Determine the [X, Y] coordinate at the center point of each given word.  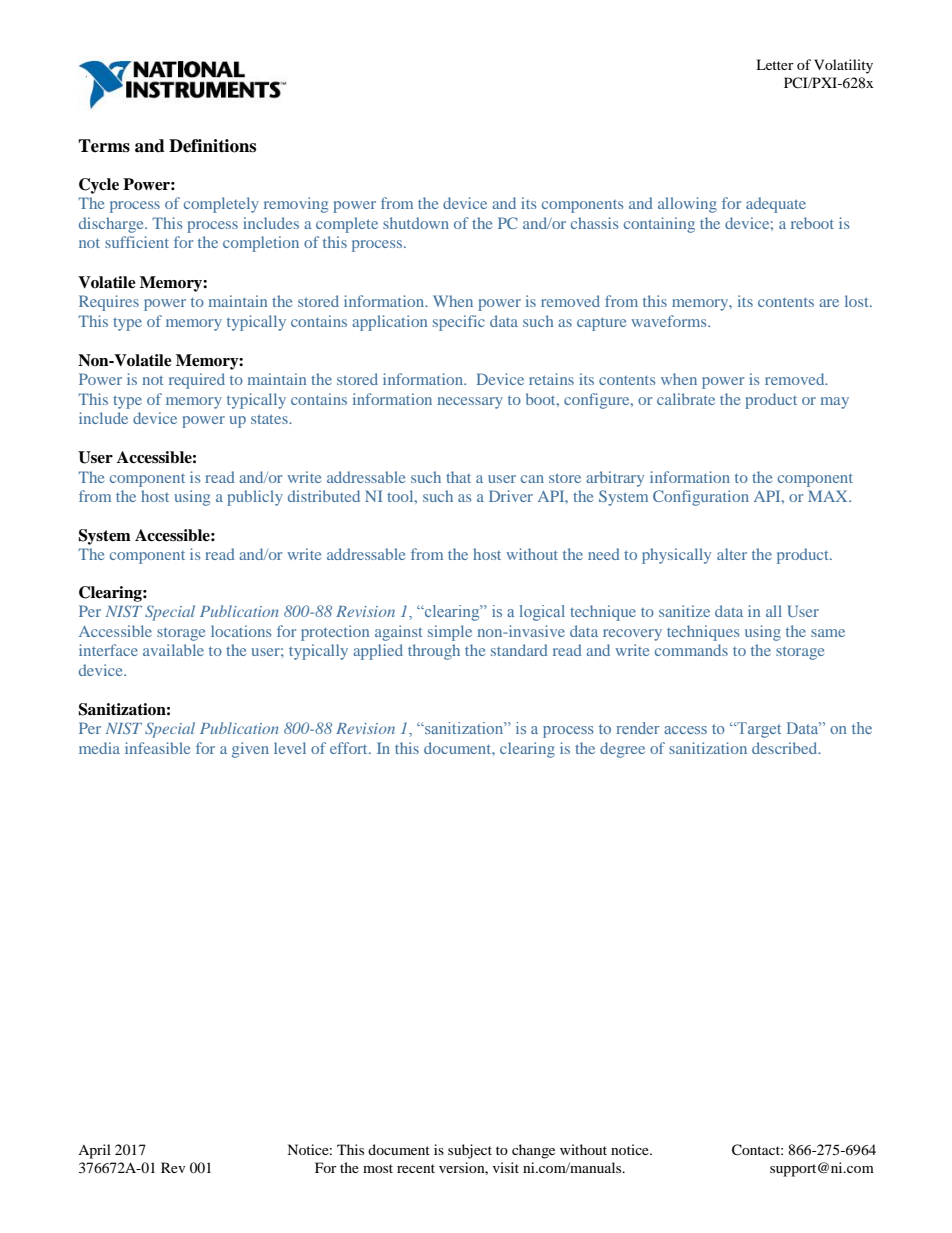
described [786, 748]
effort [350, 748]
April [94, 1151]
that [458, 477]
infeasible [157, 748]
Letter [775, 64]
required [197, 381]
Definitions [212, 146]
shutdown [416, 223]
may [835, 403]
